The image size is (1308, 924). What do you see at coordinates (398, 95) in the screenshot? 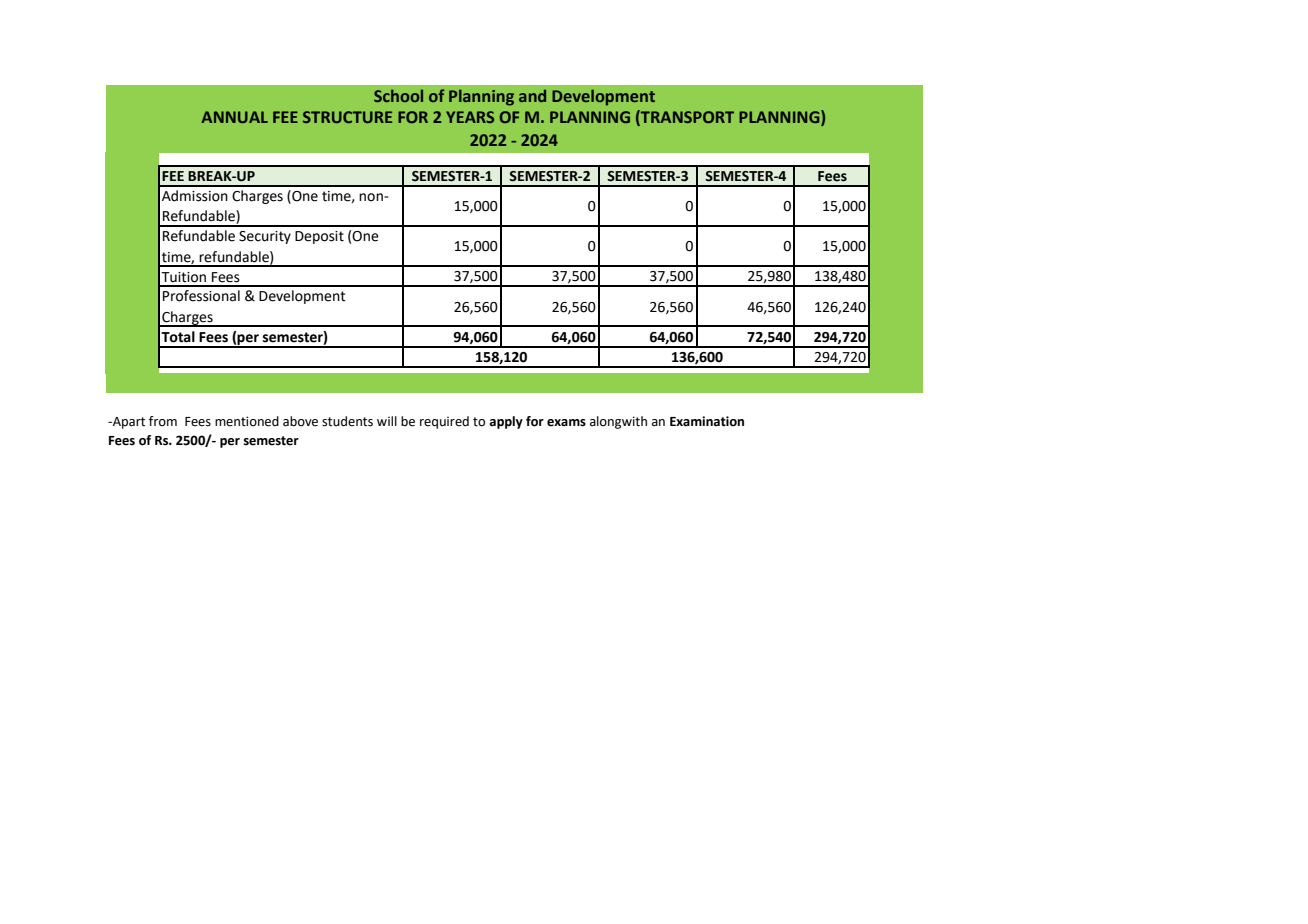
I see `School` at bounding box center [398, 95].
